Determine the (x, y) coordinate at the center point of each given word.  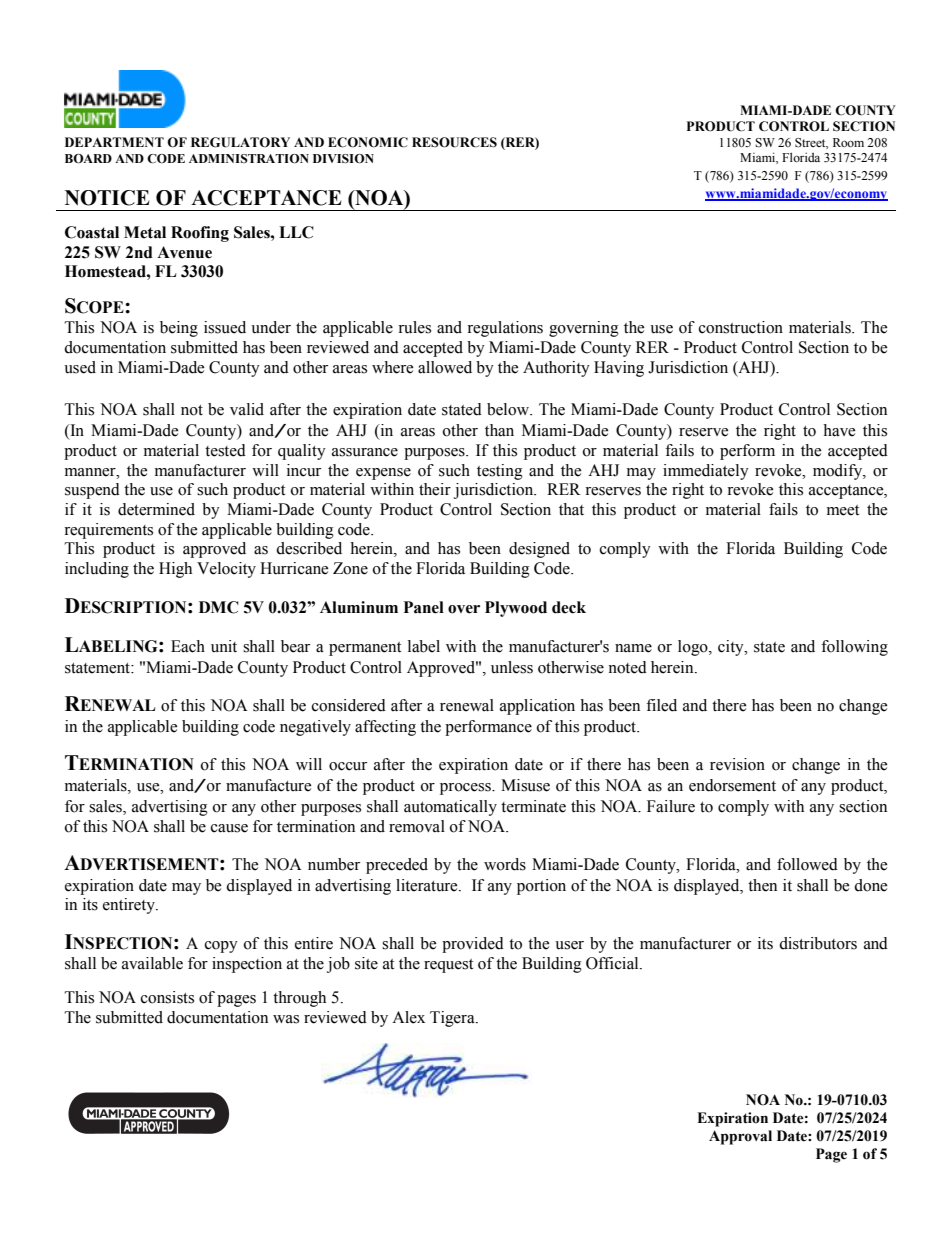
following (854, 648)
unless (512, 667)
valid (247, 409)
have (839, 430)
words (505, 864)
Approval (740, 1137)
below (509, 409)
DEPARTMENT (114, 142)
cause (229, 828)
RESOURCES (454, 142)
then (762, 885)
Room (848, 142)
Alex (408, 1017)
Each (188, 646)
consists (167, 997)
